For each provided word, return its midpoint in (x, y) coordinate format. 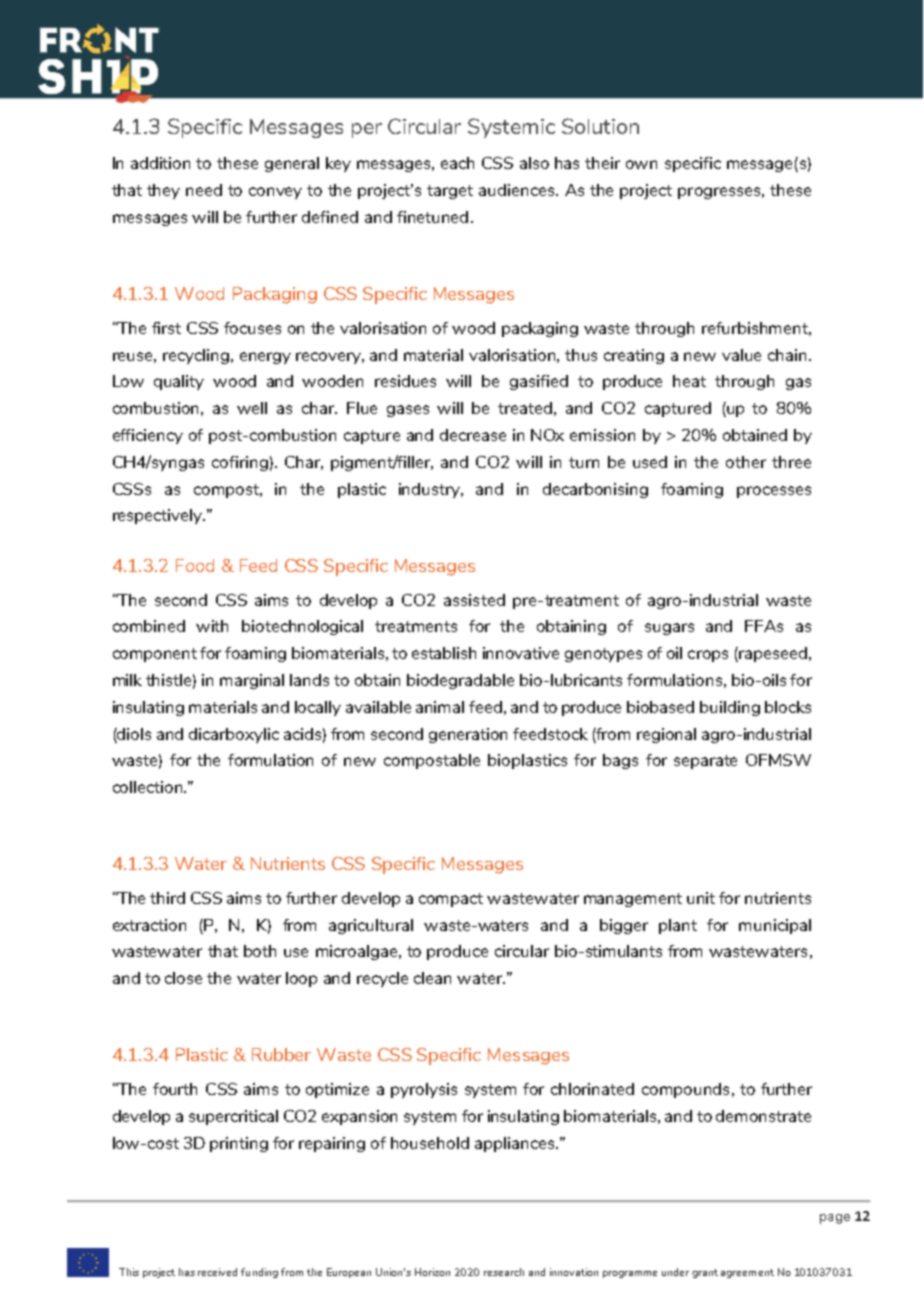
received (217, 1272)
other (746, 462)
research (504, 1272)
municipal (775, 926)
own (641, 164)
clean (432, 978)
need (204, 190)
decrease (473, 435)
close (183, 978)
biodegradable (460, 681)
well (252, 408)
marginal (252, 681)
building (730, 708)
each (457, 163)
